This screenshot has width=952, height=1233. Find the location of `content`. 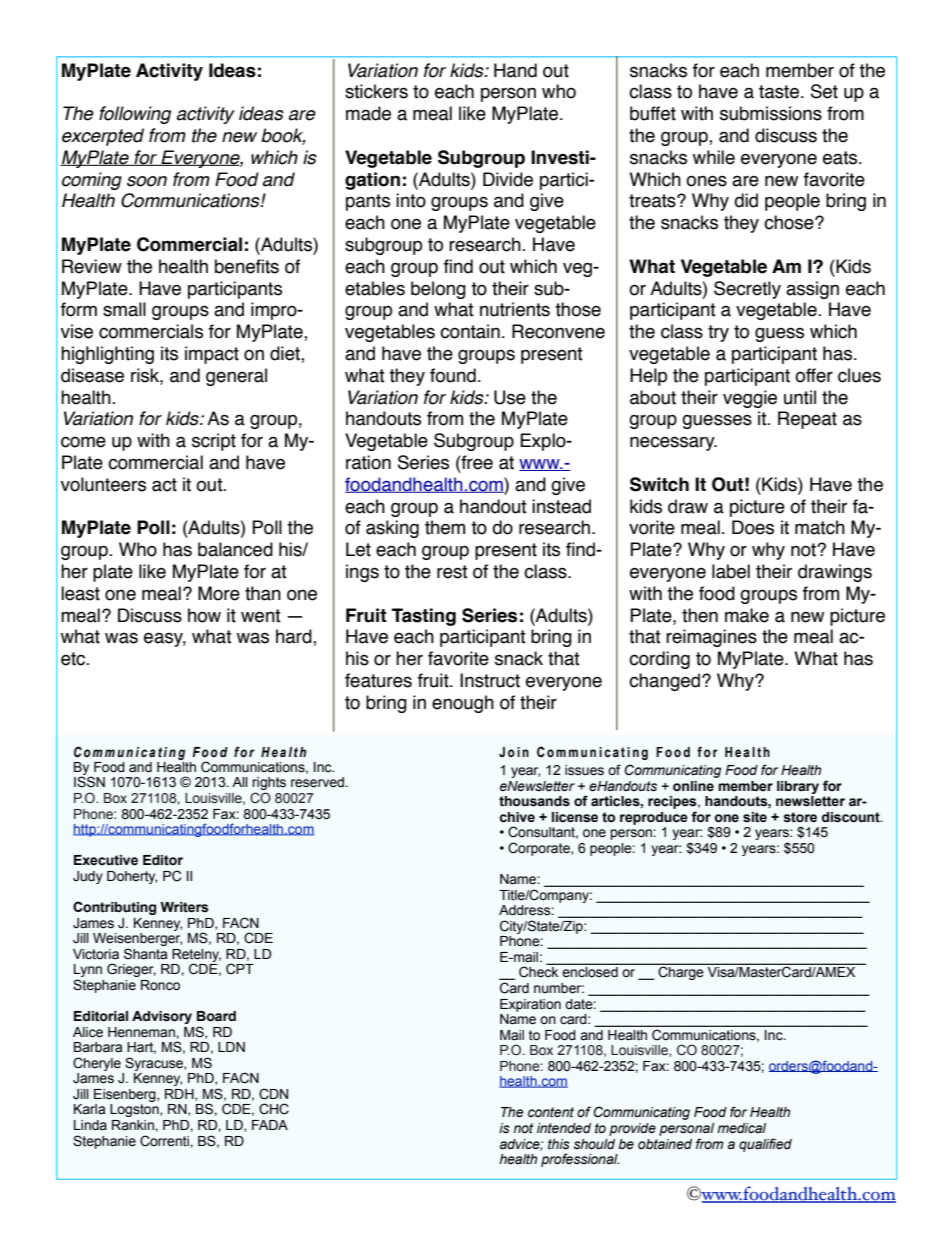

content is located at coordinates (551, 1112).
